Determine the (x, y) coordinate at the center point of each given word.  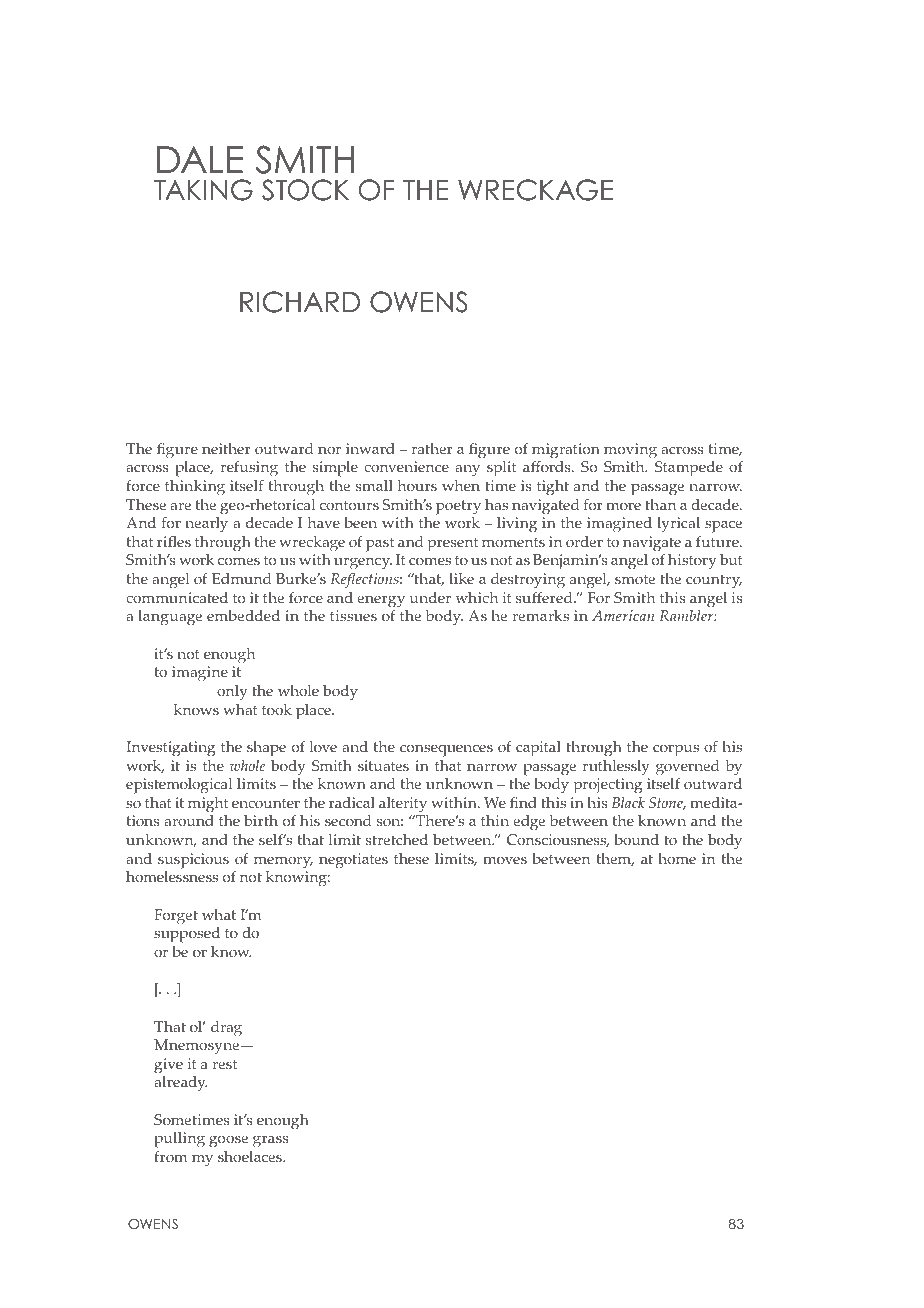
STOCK (305, 190)
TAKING (203, 190)
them (615, 859)
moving (630, 451)
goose (228, 1141)
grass (271, 1141)
